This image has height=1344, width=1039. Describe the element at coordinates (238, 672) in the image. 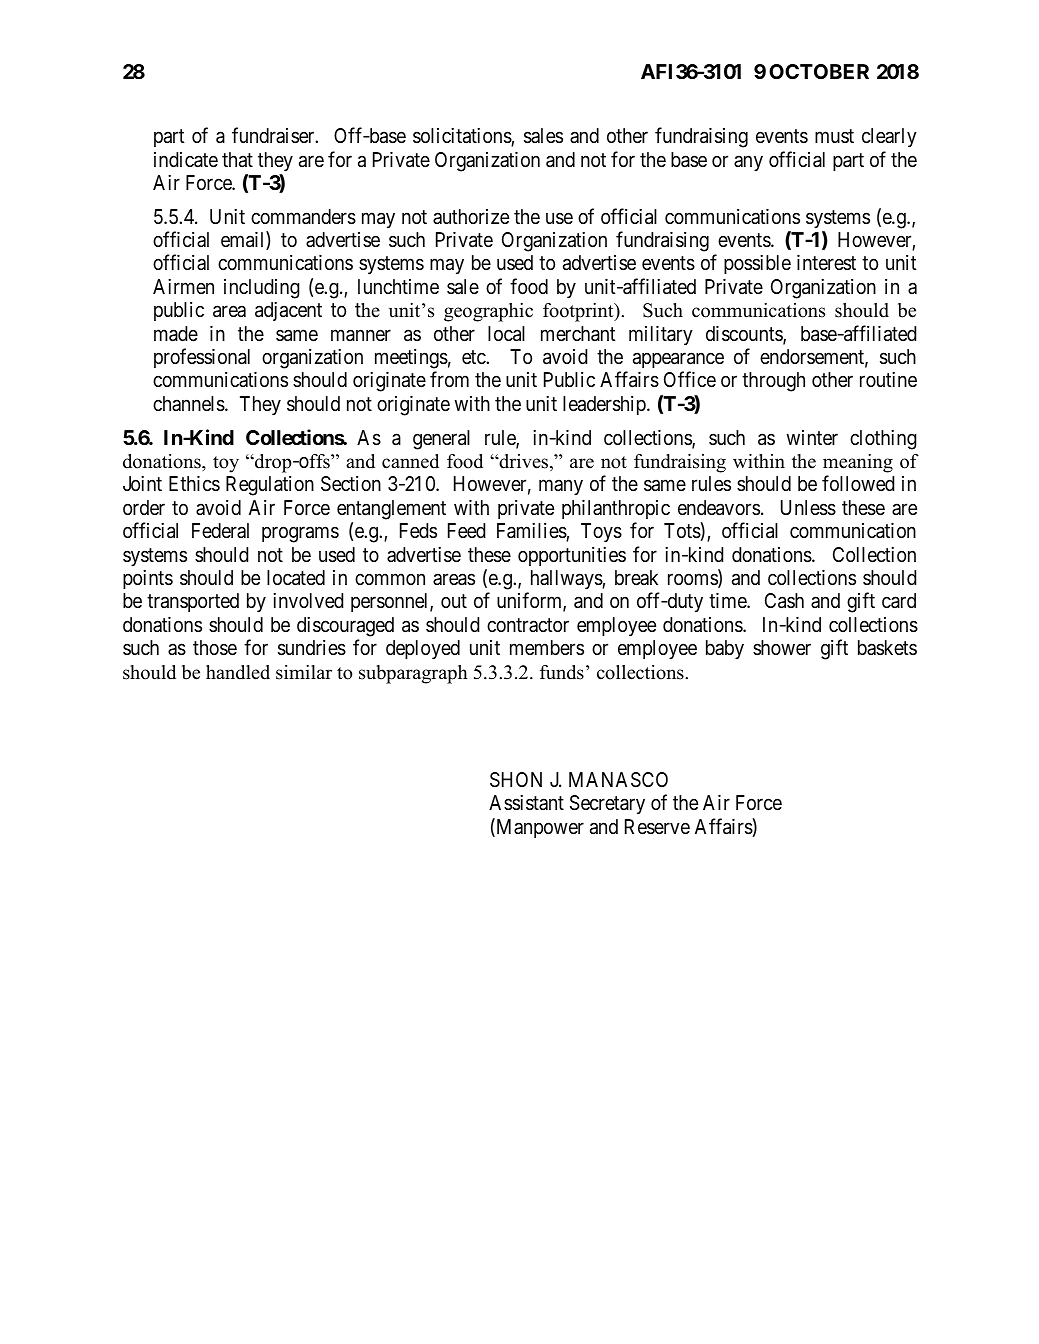

I see `handled` at that location.
